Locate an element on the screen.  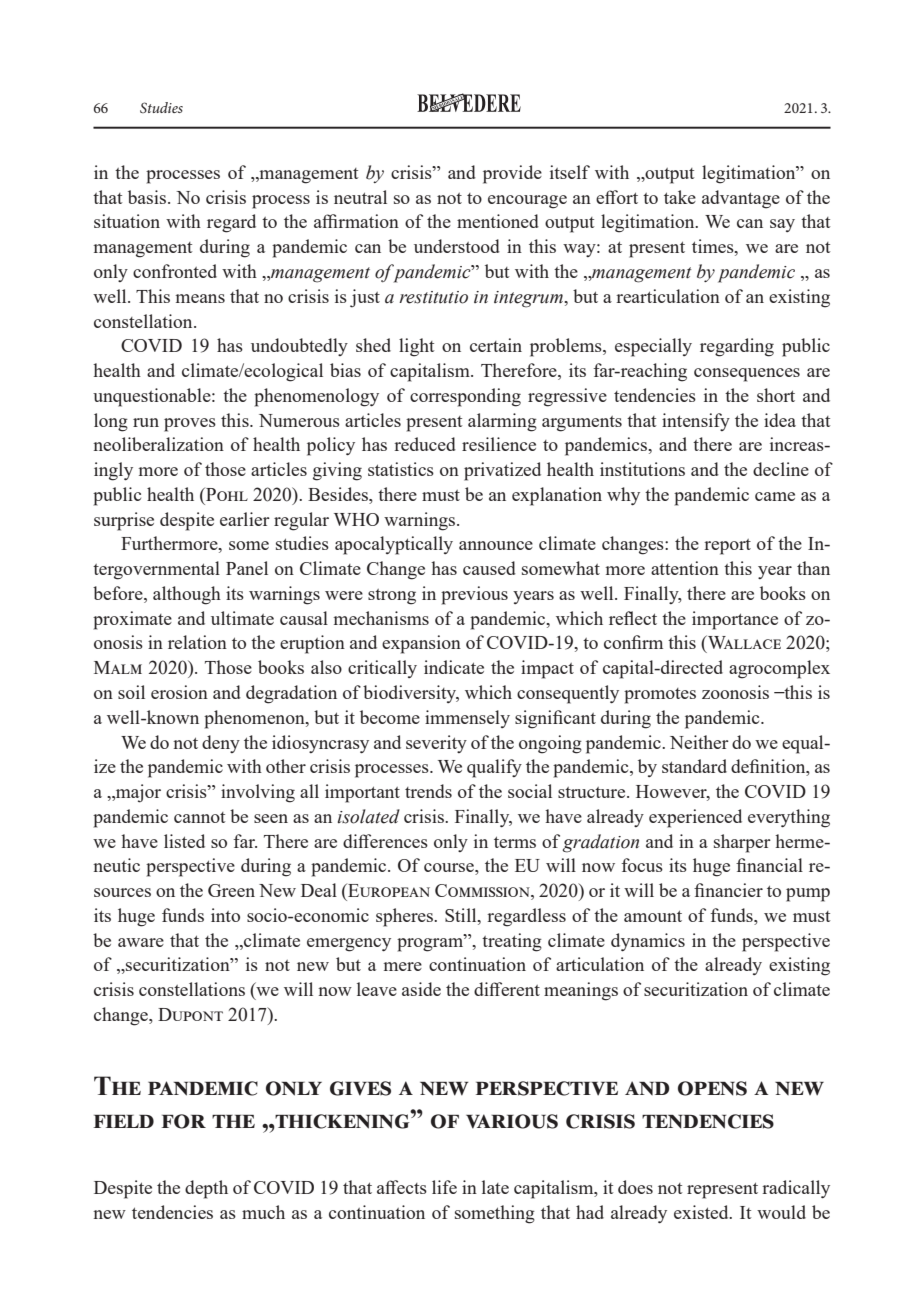
previous is located at coordinates (474, 595).
